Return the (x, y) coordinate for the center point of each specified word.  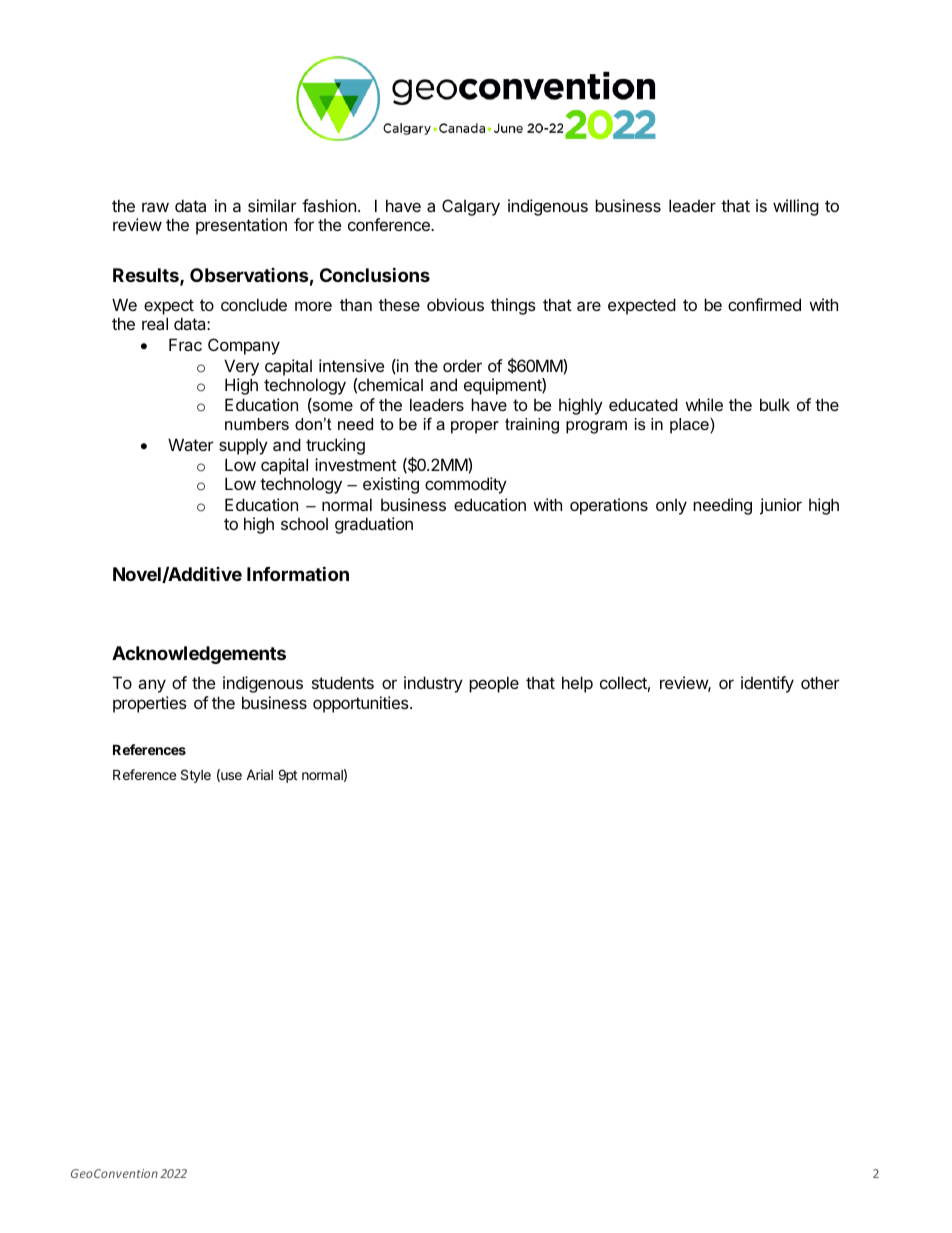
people (494, 684)
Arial (259, 774)
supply (243, 447)
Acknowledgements (199, 655)
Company (244, 346)
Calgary (471, 207)
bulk (775, 404)
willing (796, 207)
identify (767, 684)
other (820, 682)
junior (781, 506)
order (462, 365)
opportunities (362, 704)
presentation (241, 226)
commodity (466, 485)
